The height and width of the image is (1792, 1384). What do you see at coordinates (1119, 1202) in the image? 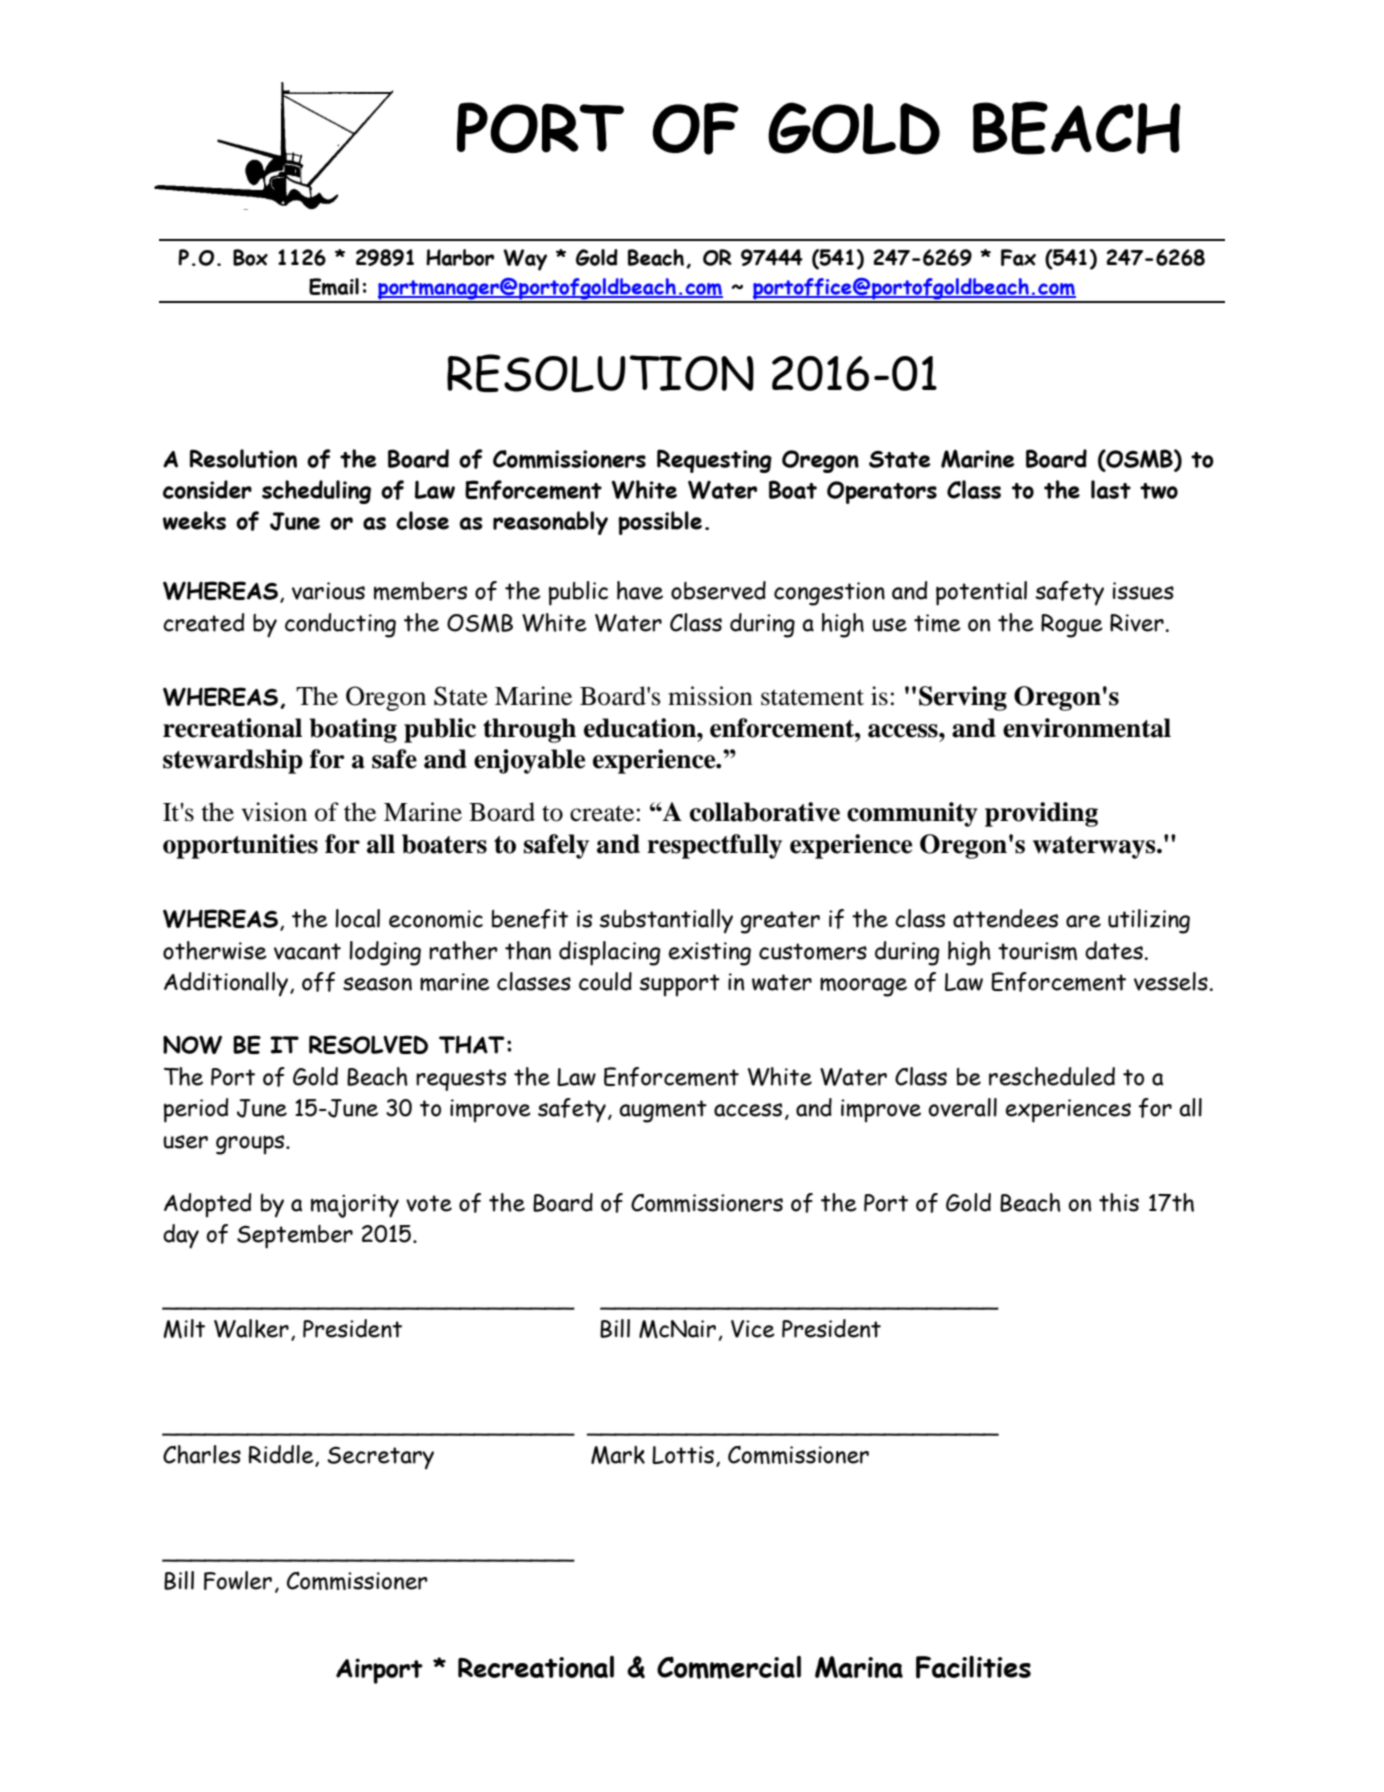
I see `this` at bounding box center [1119, 1202].
